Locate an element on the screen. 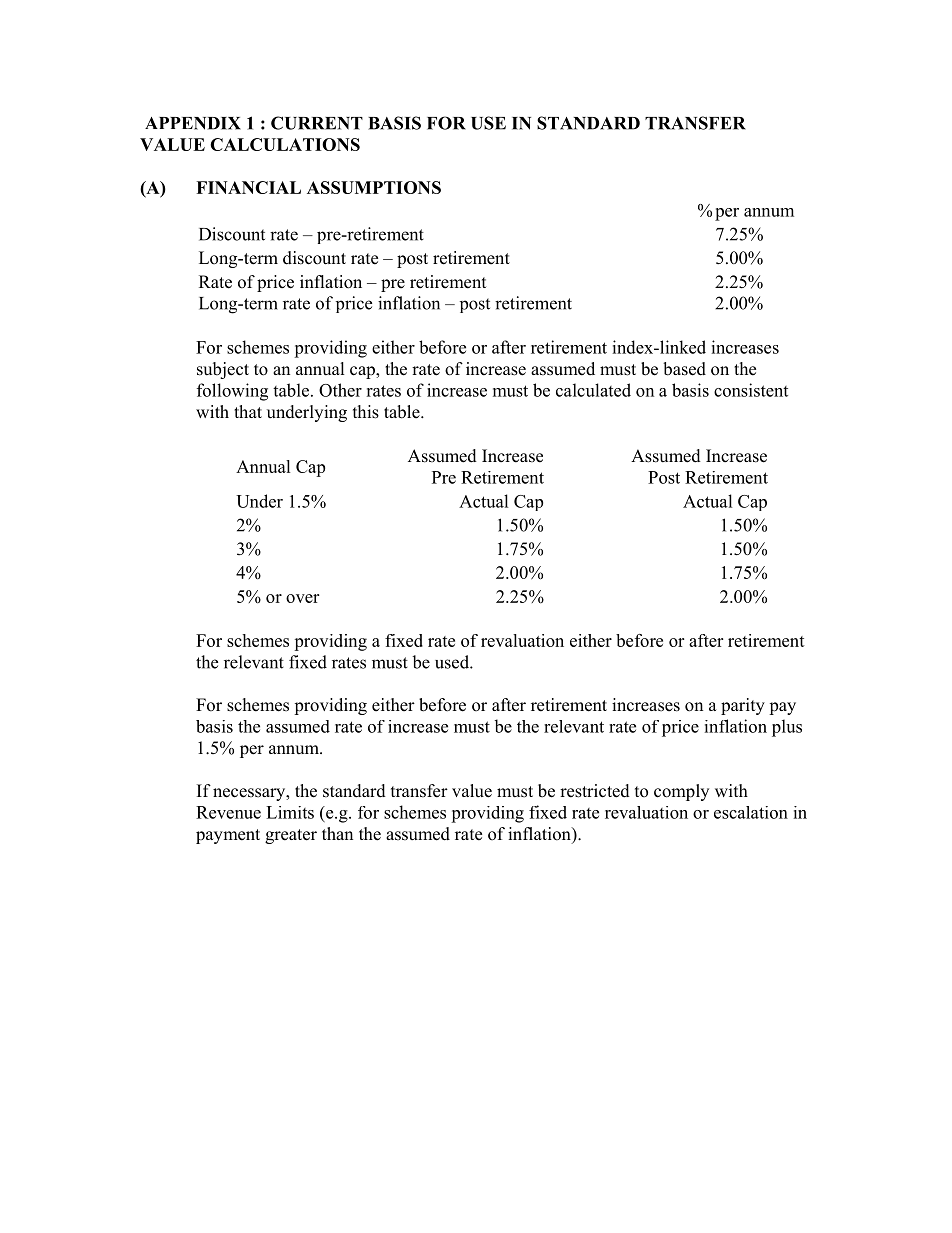 This screenshot has height=1233, width=952. escalation is located at coordinates (751, 812).
